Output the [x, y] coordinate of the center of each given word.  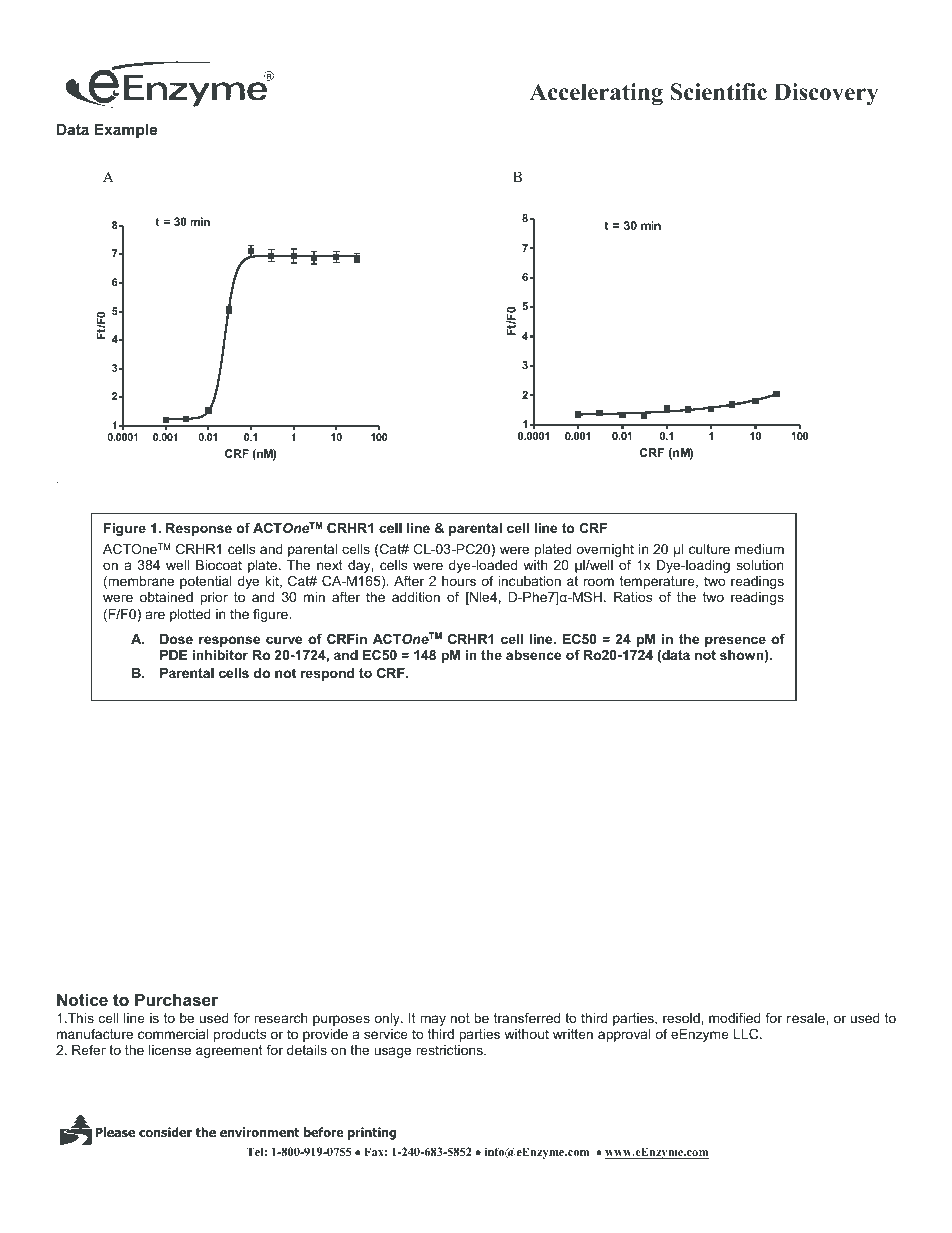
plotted [190, 615]
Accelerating [596, 94]
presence [735, 643]
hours [459, 581]
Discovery [826, 94]
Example [126, 131]
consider [165, 1132]
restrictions [450, 1050]
